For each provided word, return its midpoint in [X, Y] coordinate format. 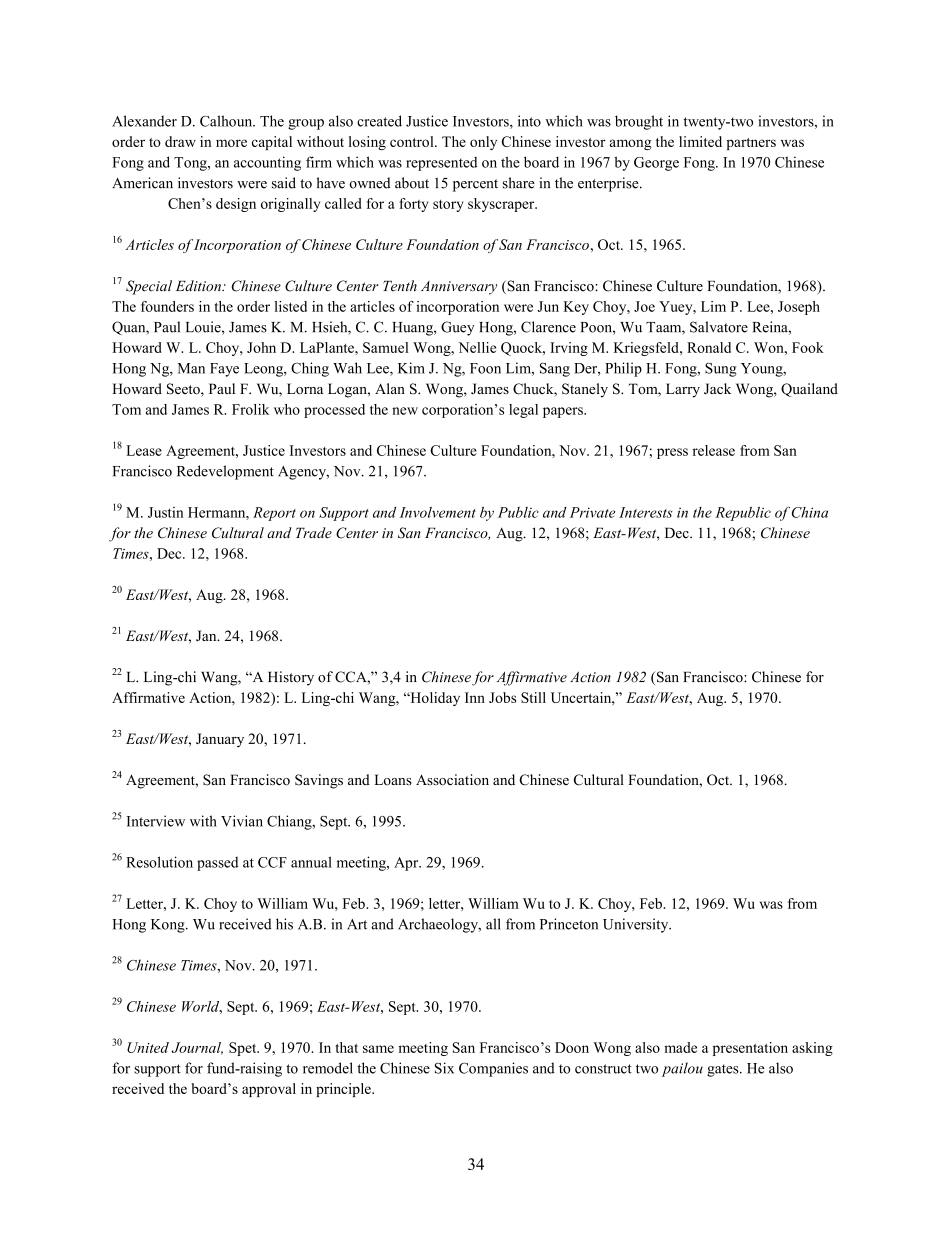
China [810, 512]
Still [533, 697]
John [261, 347]
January [220, 740]
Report [274, 514]
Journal [197, 1048]
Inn [475, 697]
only [483, 143]
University [637, 925]
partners [751, 144]
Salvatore [719, 327]
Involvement [437, 512]
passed [217, 864]
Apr [407, 864]
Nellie [477, 347]
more [231, 143]
